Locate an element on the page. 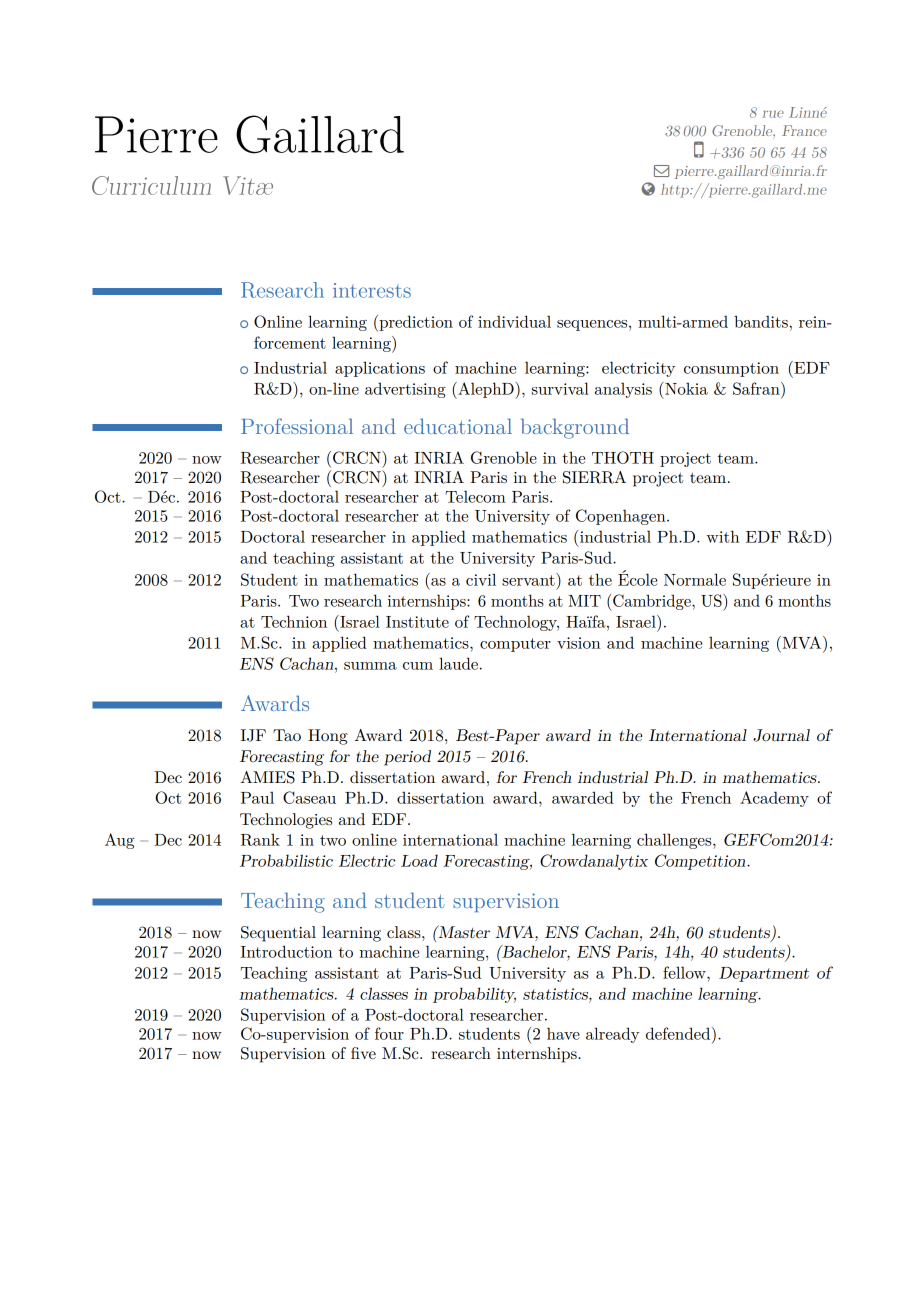 The image size is (924, 1308). Professional is located at coordinates (297, 426).
